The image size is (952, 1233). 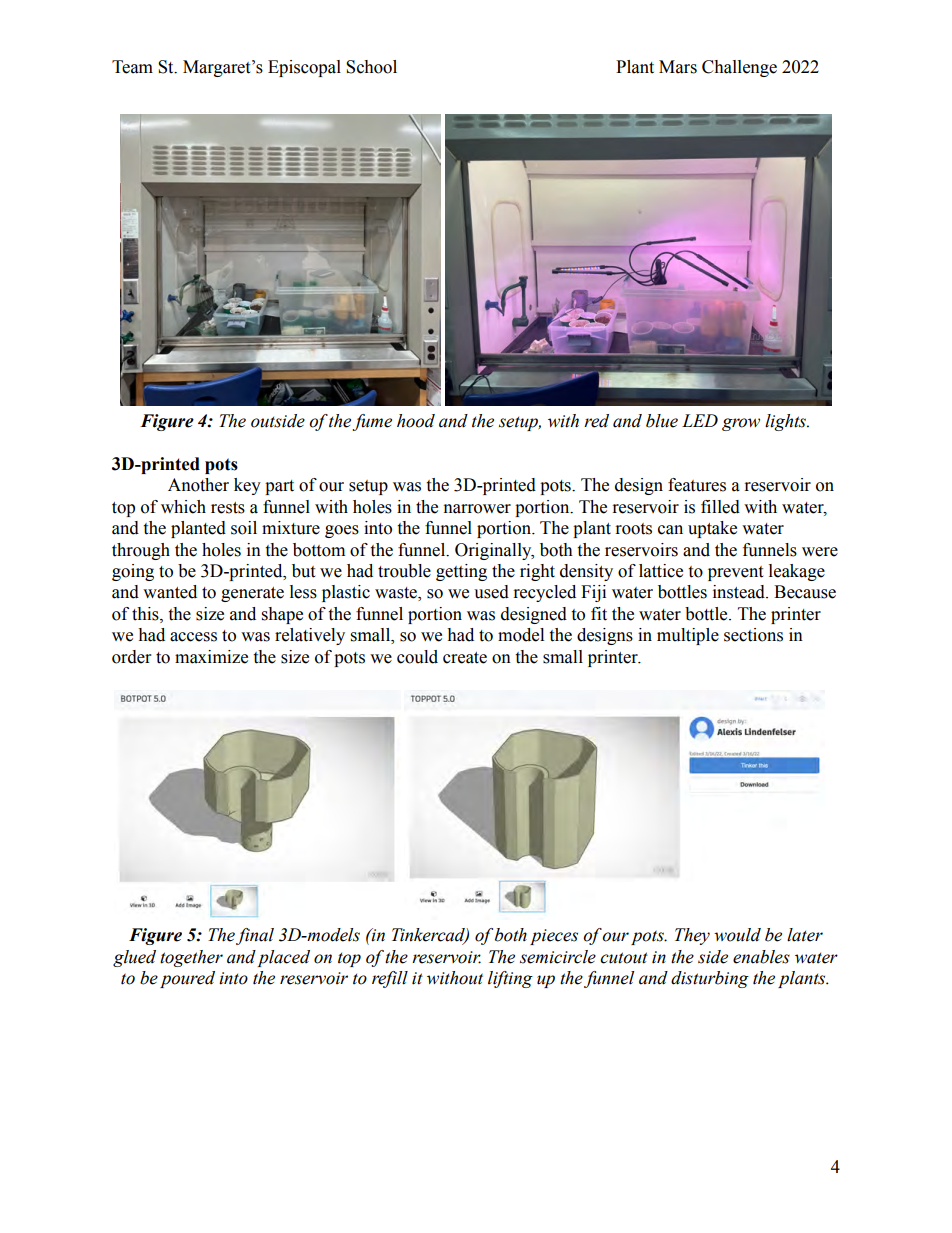 I want to click on grow, so click(x=741, y=424).
